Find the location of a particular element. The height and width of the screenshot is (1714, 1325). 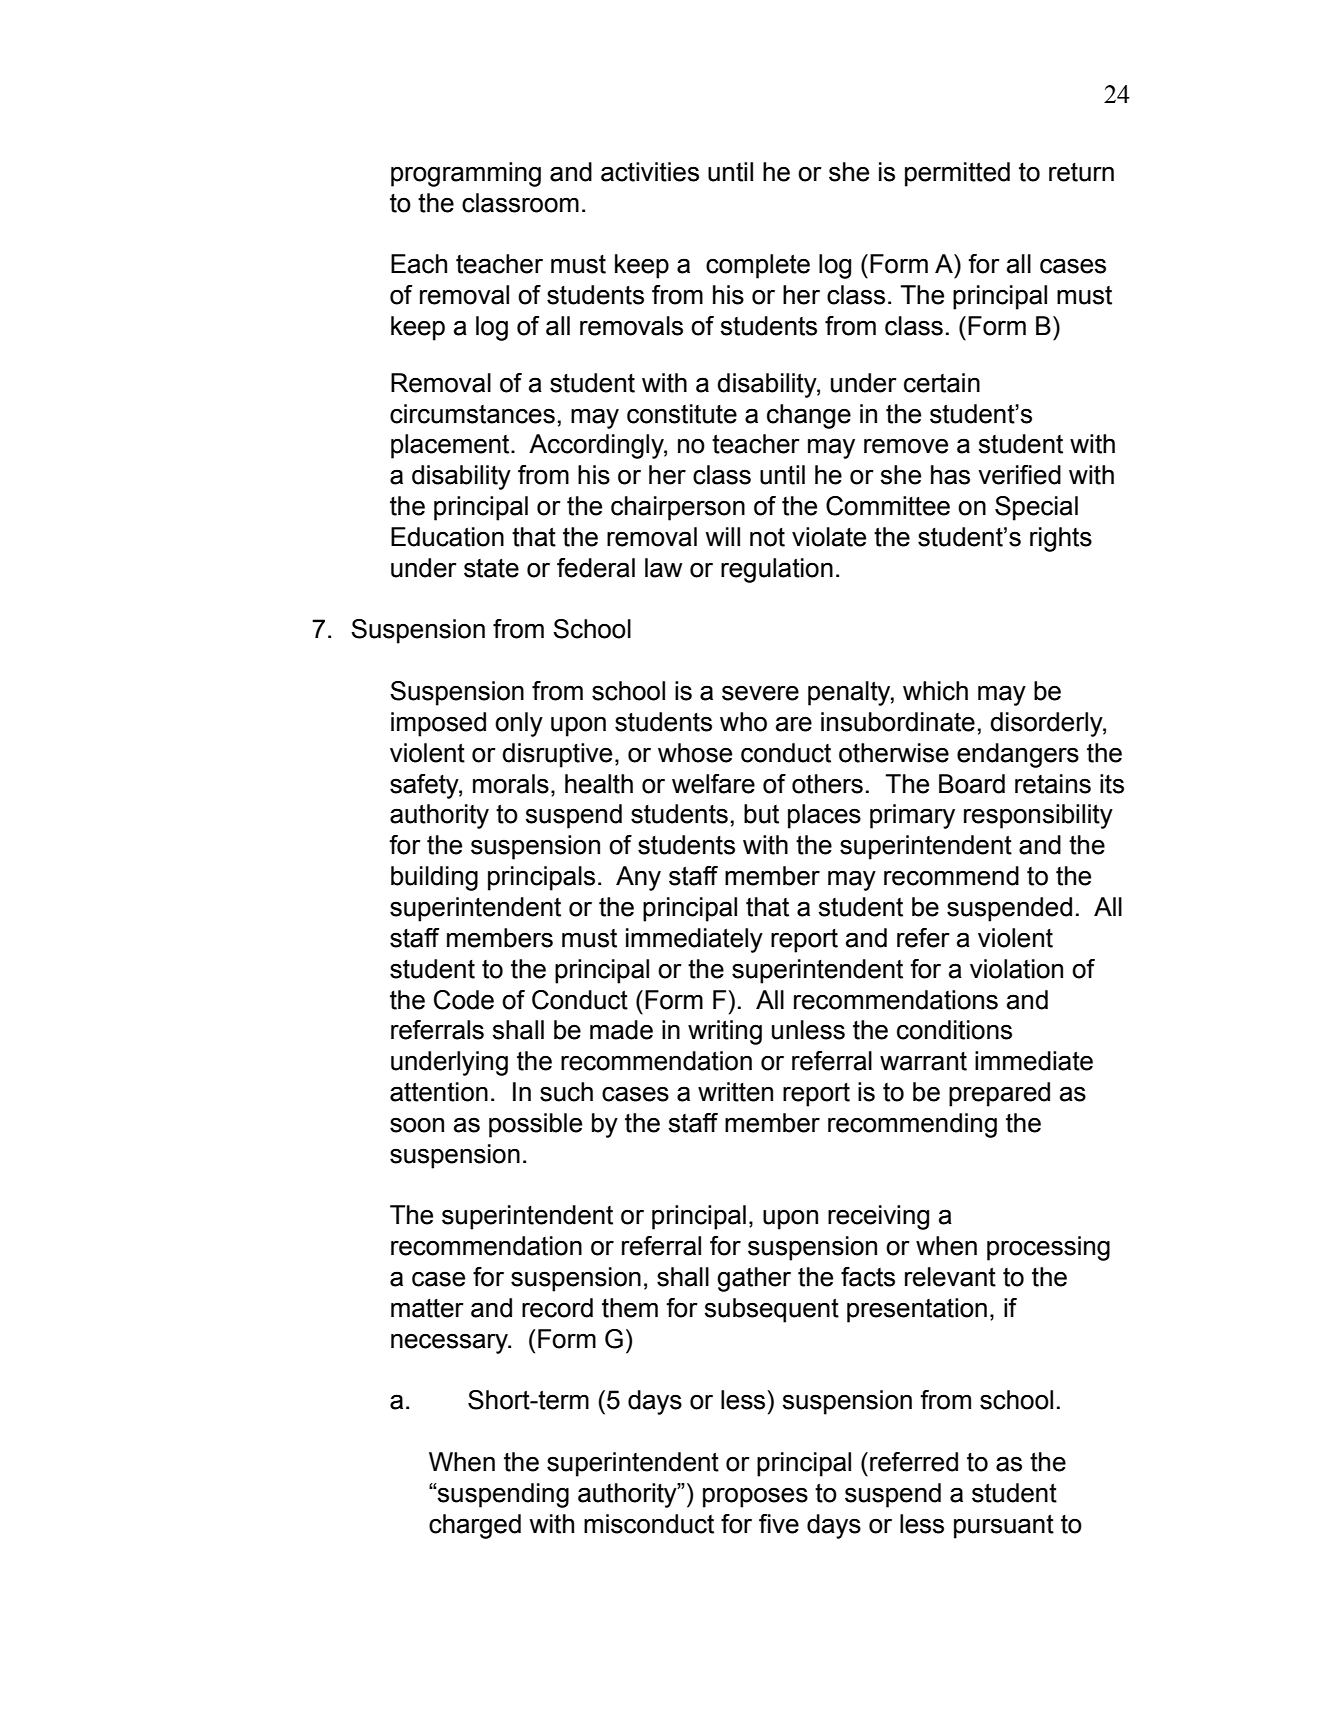

complete is located at coordinates (758, 266).
